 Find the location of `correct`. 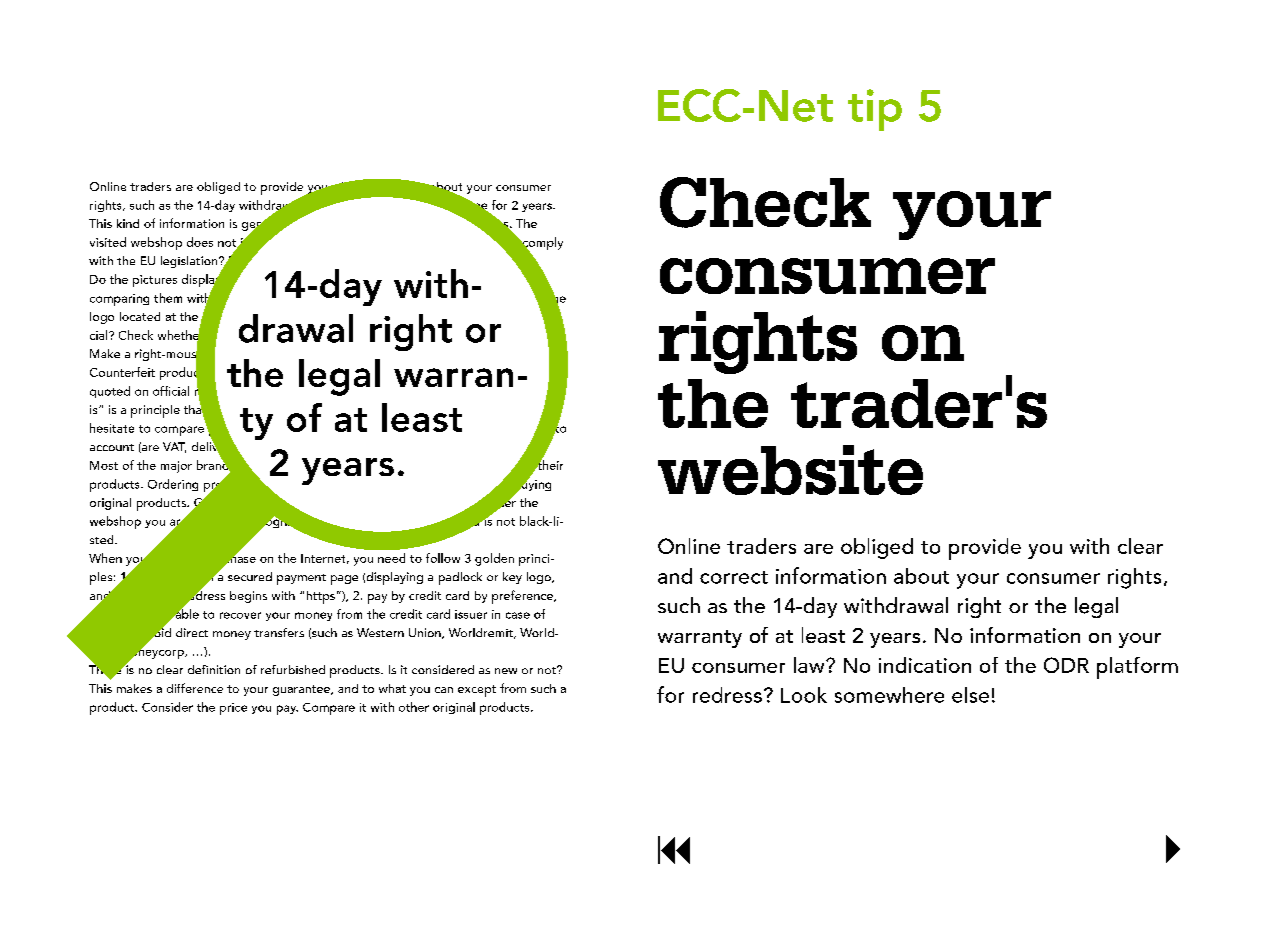

correct is located at coordinates (734, 577).
